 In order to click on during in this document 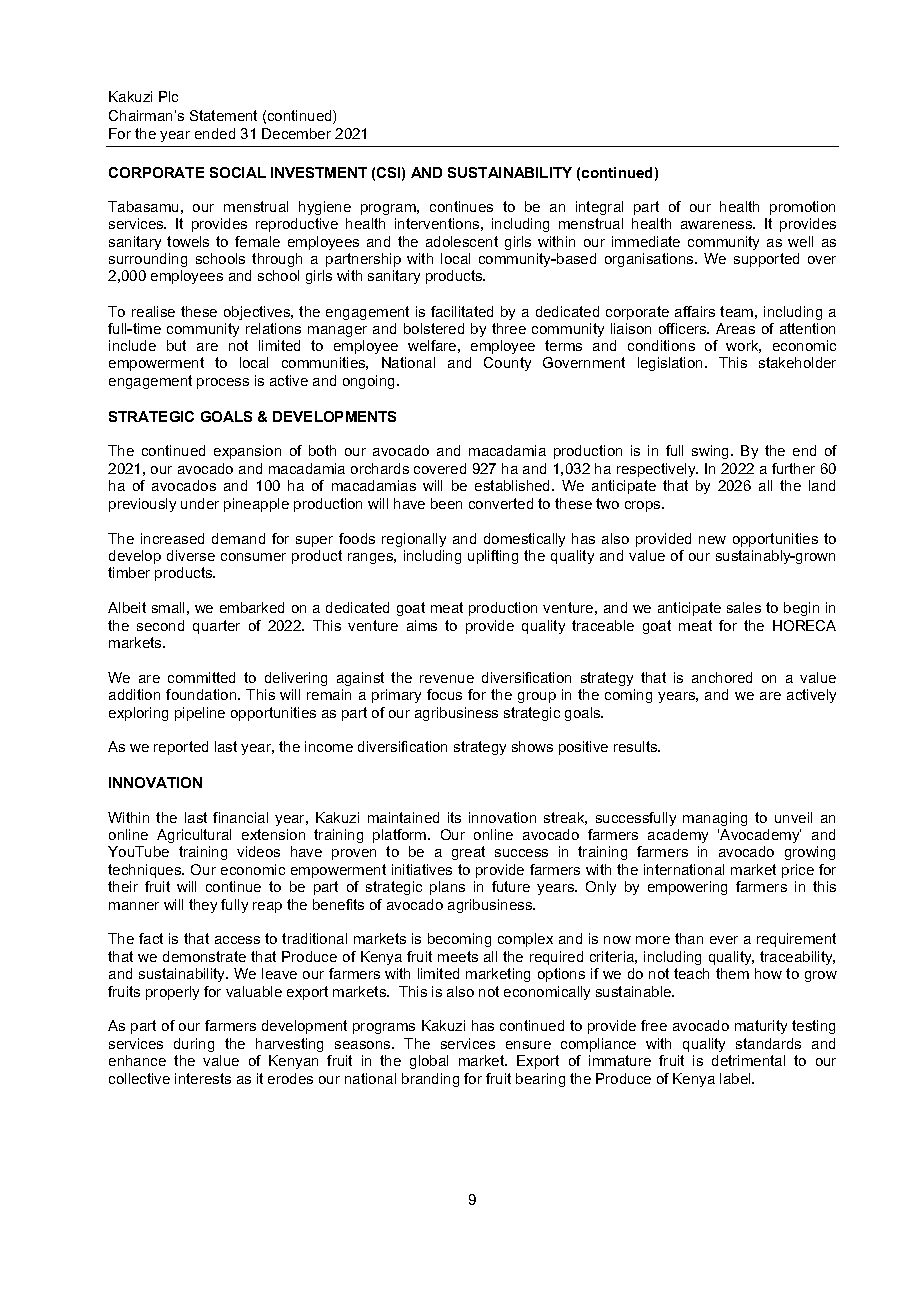, I will do `click(194, 1045)`.
